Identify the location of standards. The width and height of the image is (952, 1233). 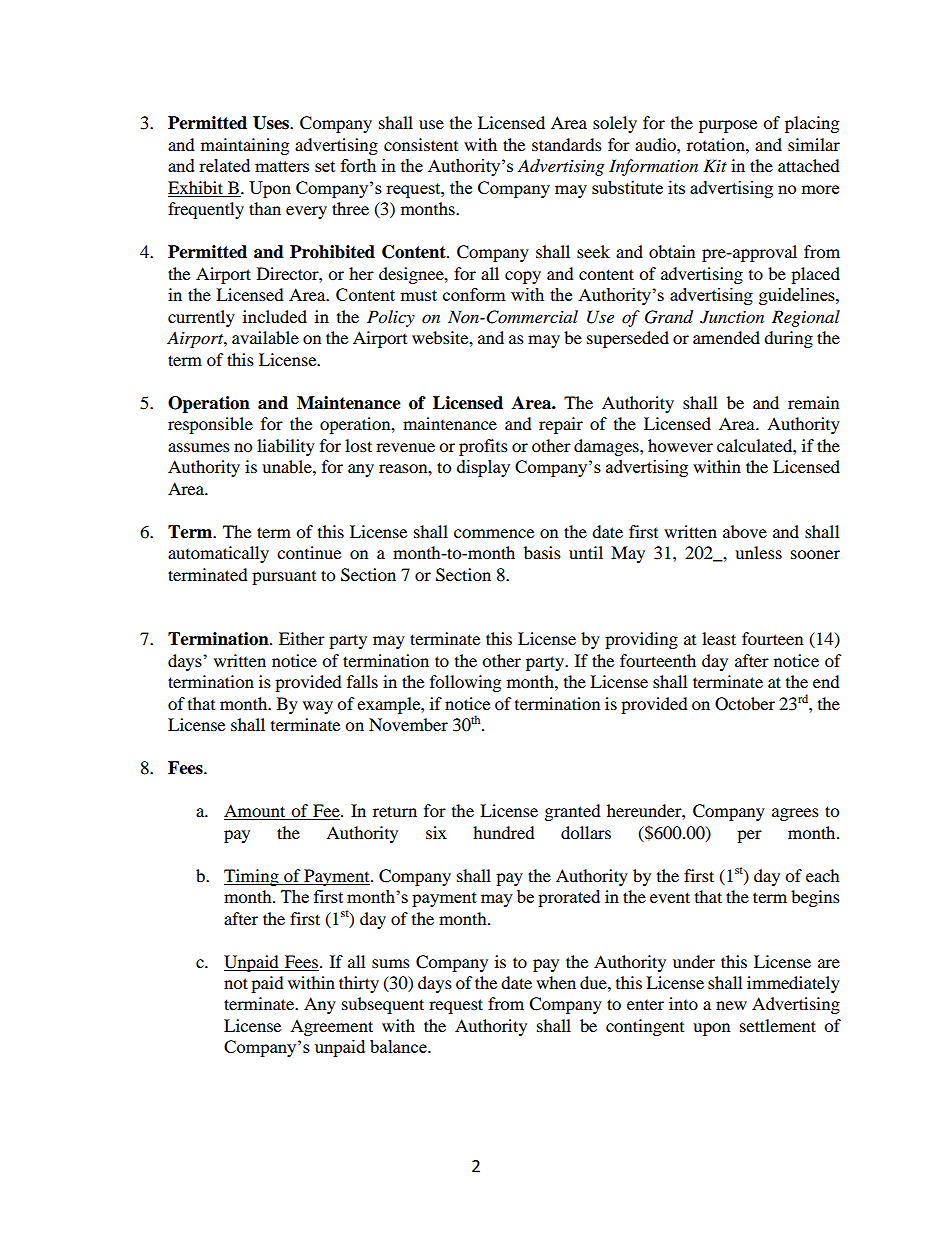
(567, 144).
